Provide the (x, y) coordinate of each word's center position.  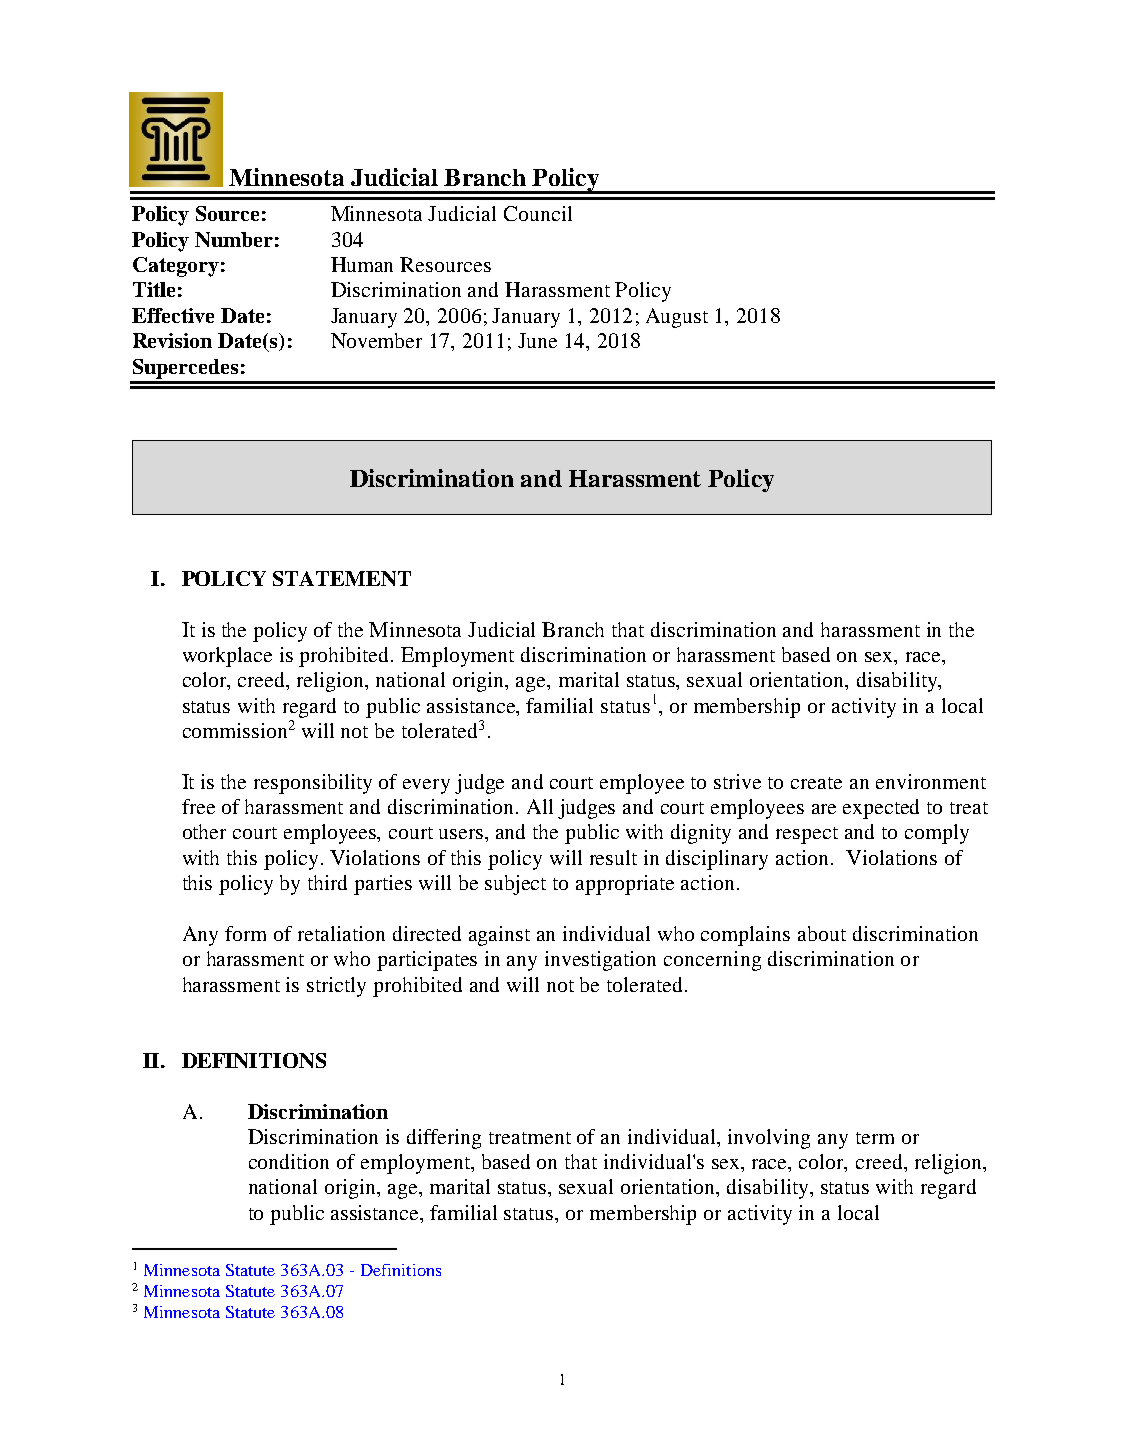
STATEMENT (342, 578)
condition (289, 1161)
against (499, 936)
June (537, 340)
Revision (172, 340)
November (376, 340)
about (822, 933)
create (816, 783)
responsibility (313, 784)
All (540, 806)
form (245, 933)
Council (538, 213)
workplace (227, 657)
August (677, 318)
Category (176, 267)
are (824, 809)
